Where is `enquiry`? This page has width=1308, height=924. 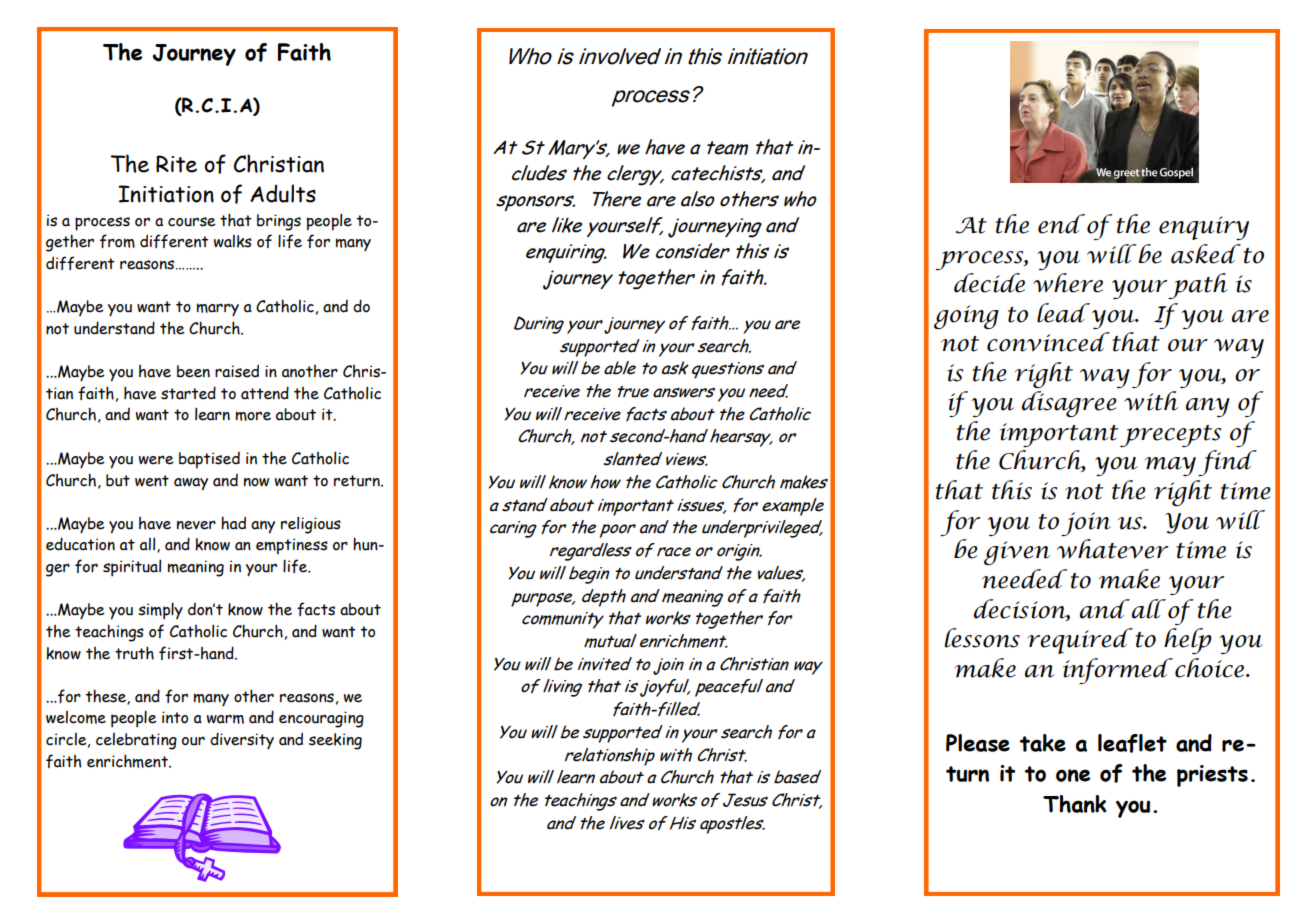 enquiry is located at coordinates (1204, 228).
